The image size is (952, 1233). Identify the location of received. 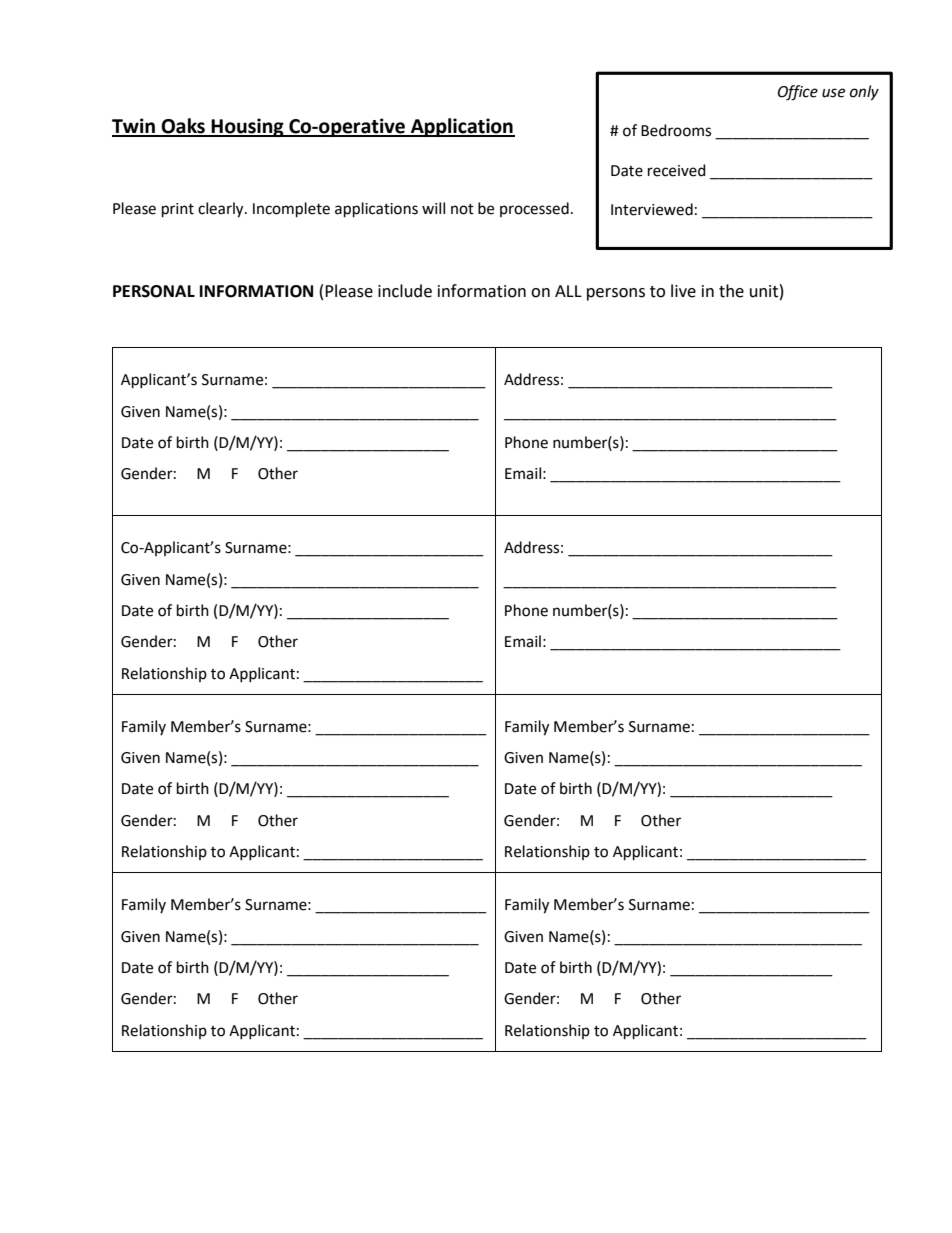
(677, 170).
